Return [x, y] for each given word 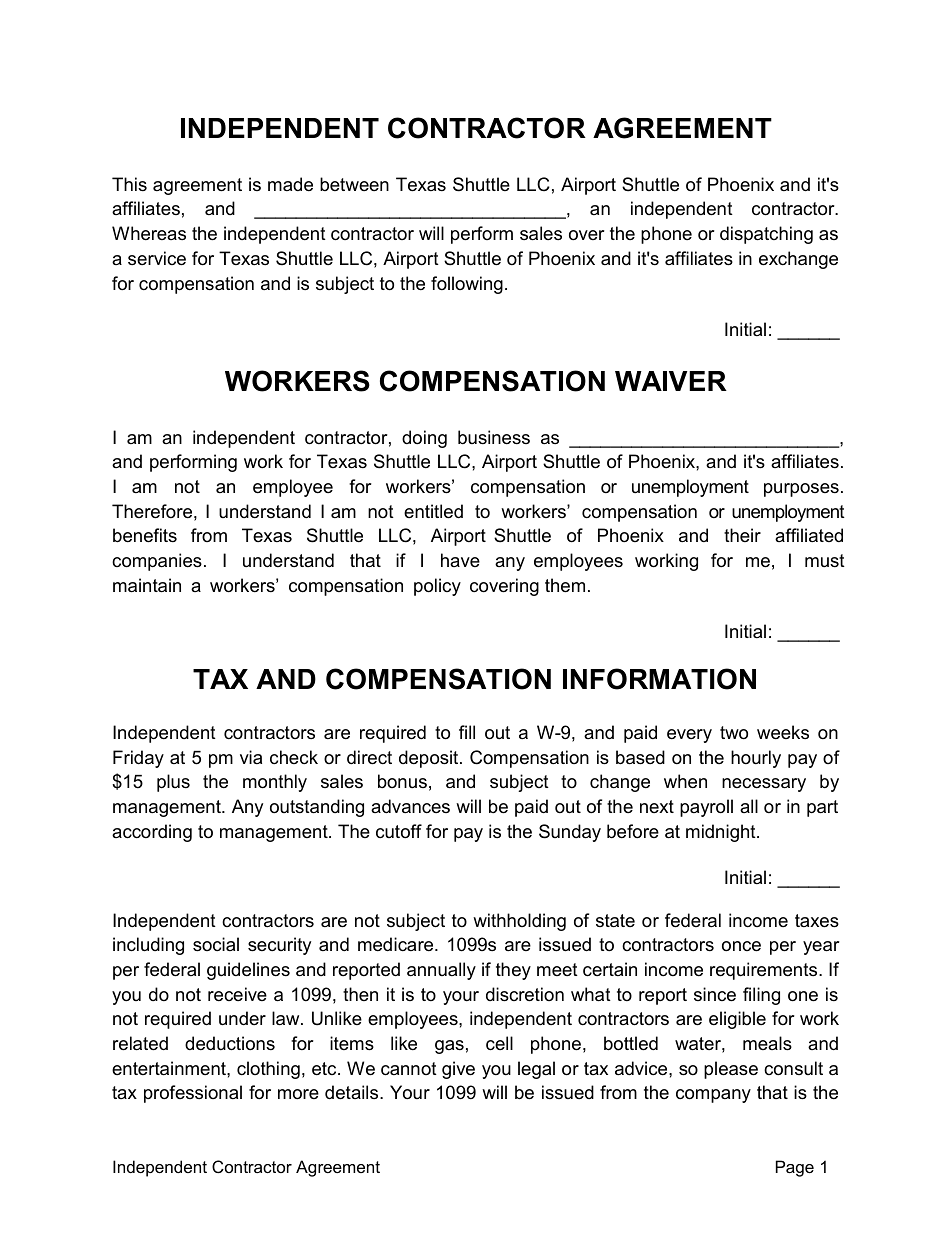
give [458, 1070]
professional [193, 1094]
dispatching [766, 235]
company [713, 1096]
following [467, 285]
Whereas [149, 233]
